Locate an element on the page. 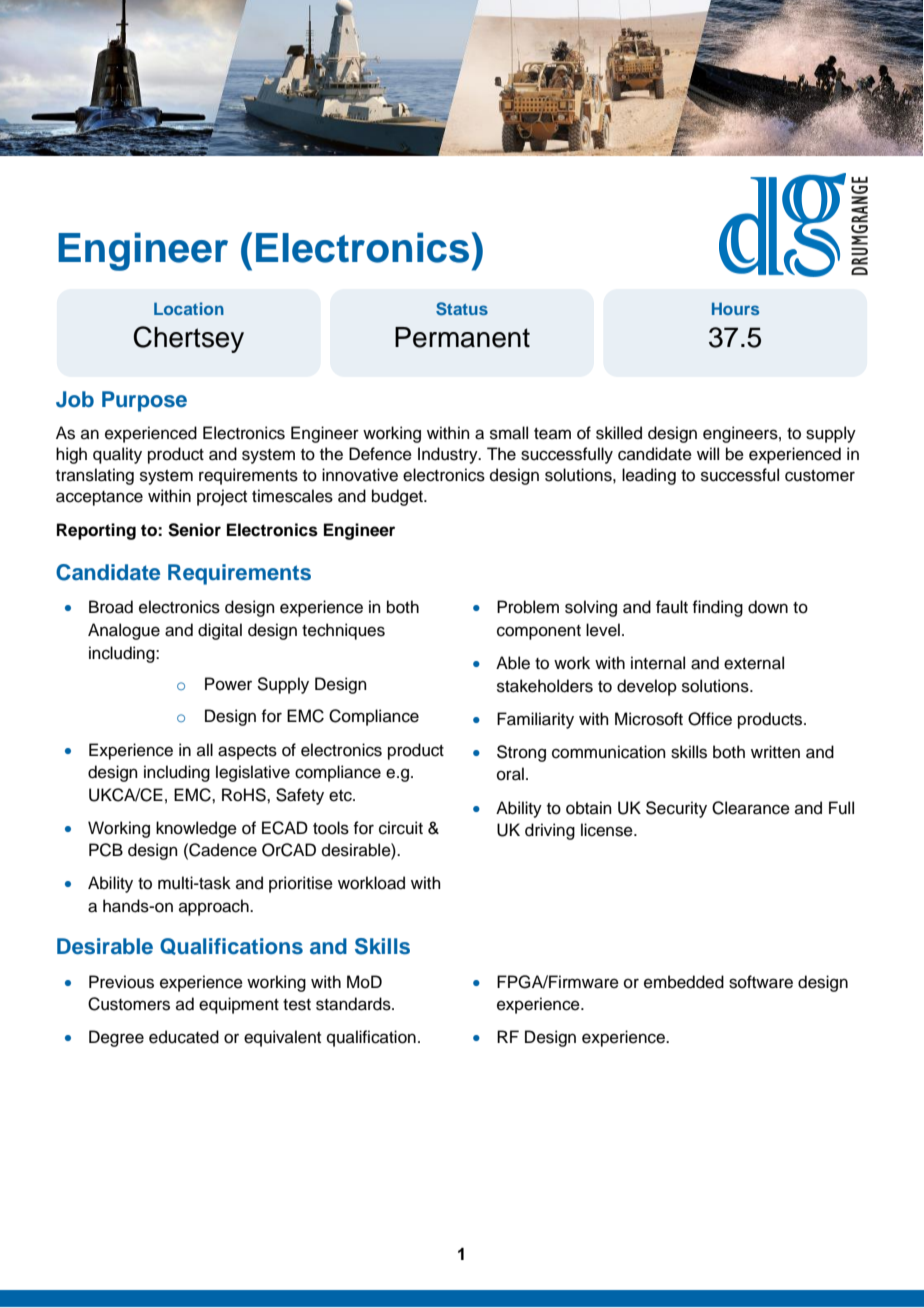  Hours is located at coordinates (735, 308).
